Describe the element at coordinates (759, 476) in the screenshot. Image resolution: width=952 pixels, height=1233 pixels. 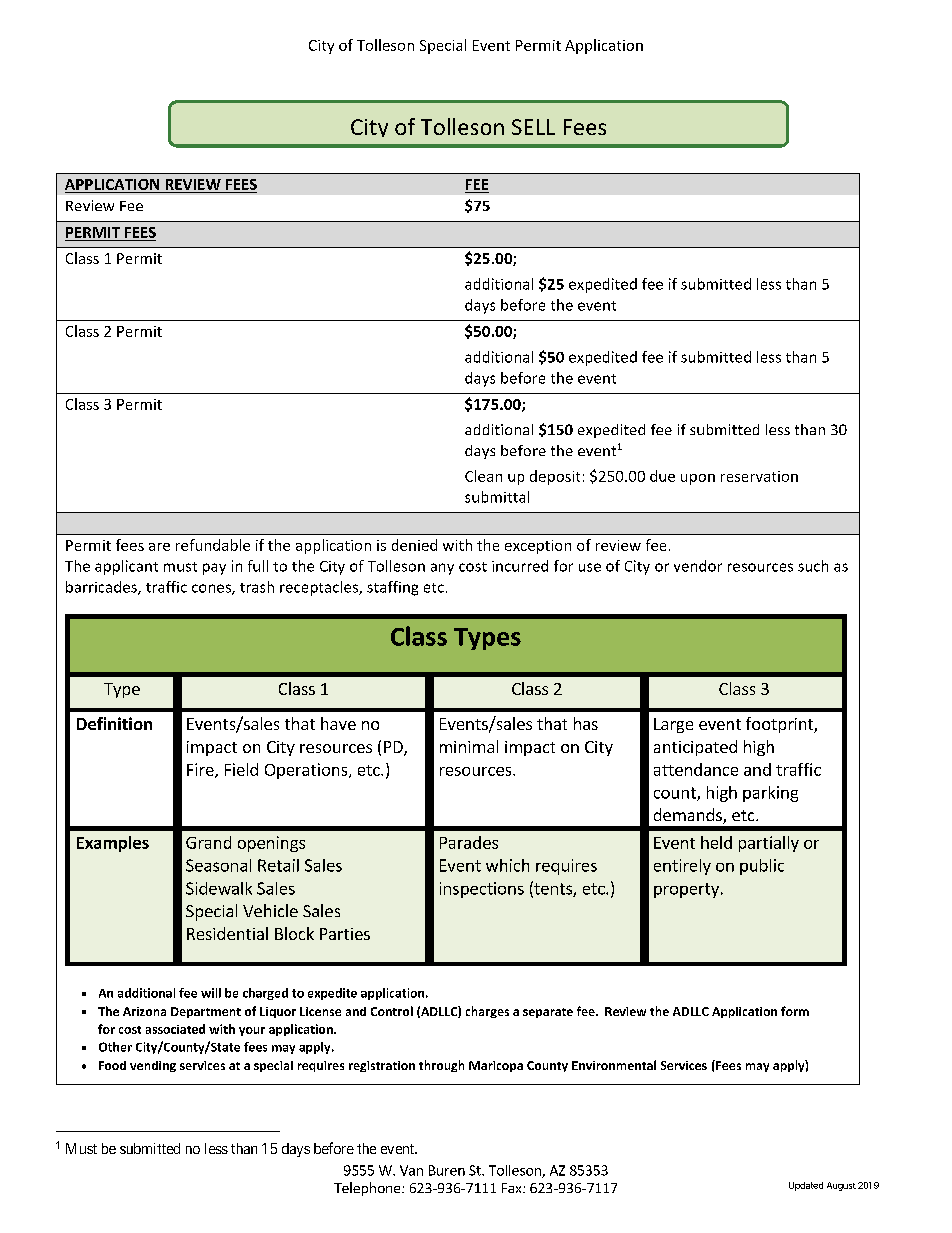
I see `reservation` at that location.
